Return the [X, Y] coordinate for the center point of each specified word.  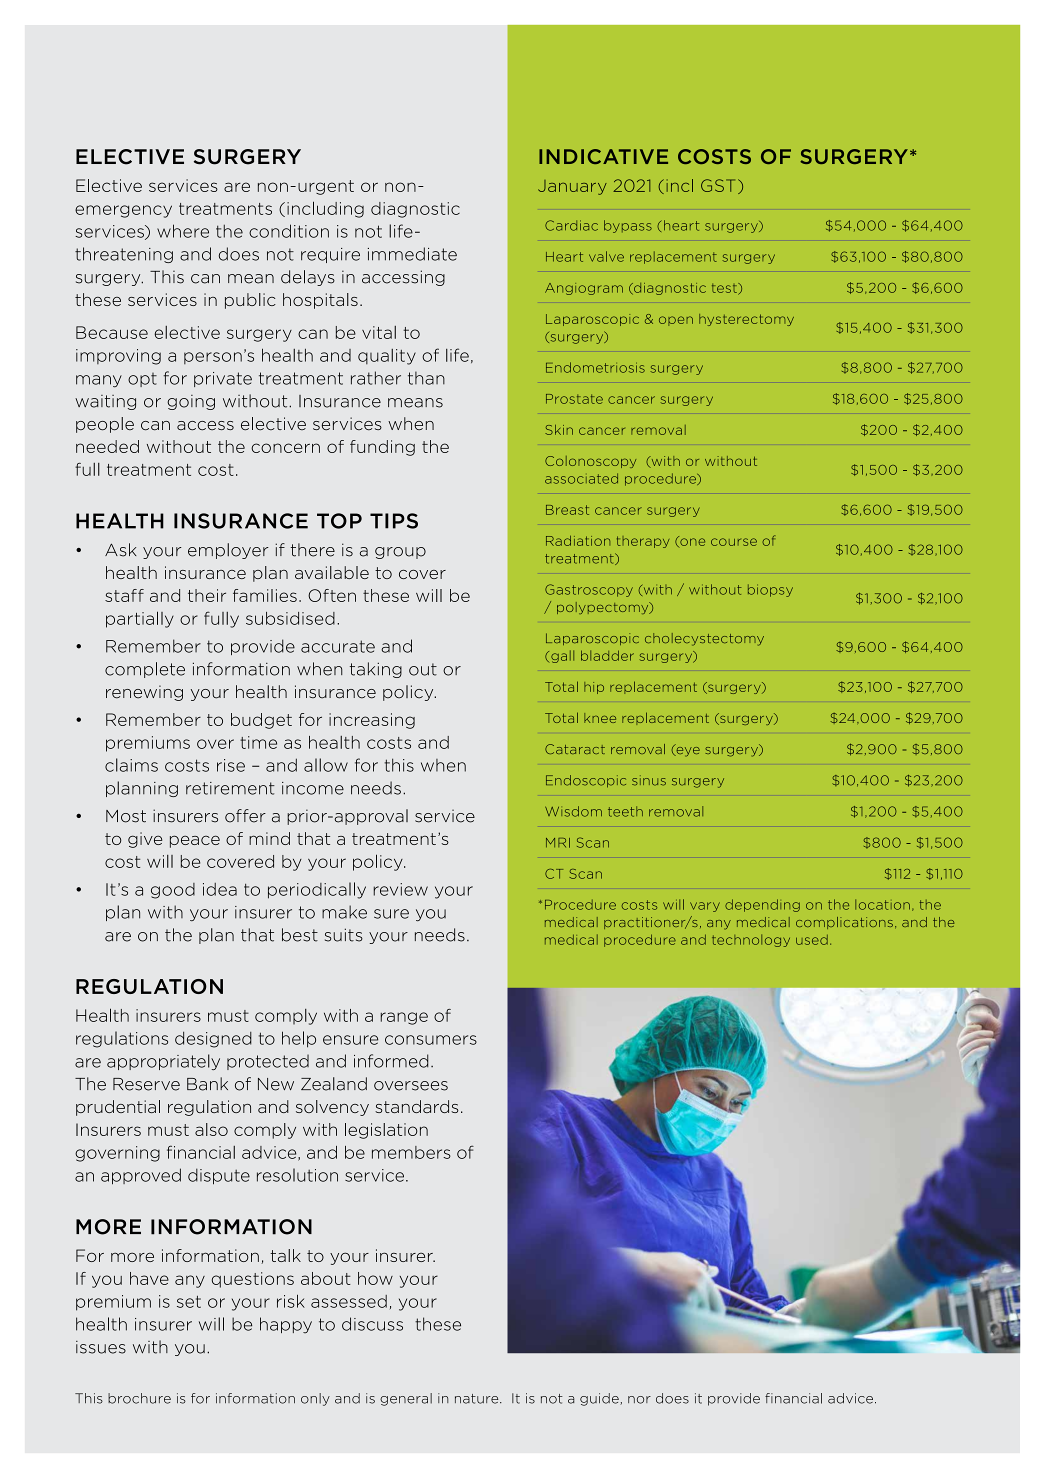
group [400, 553]
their [207, 595]
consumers [431, 1040]
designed [213, 1039]
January [572, 187]
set [189, 1302]
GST [718, 185]
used [812, 940]
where [183, 231]
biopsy [770, 590]
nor [639, 1400]
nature [478, 1399]
